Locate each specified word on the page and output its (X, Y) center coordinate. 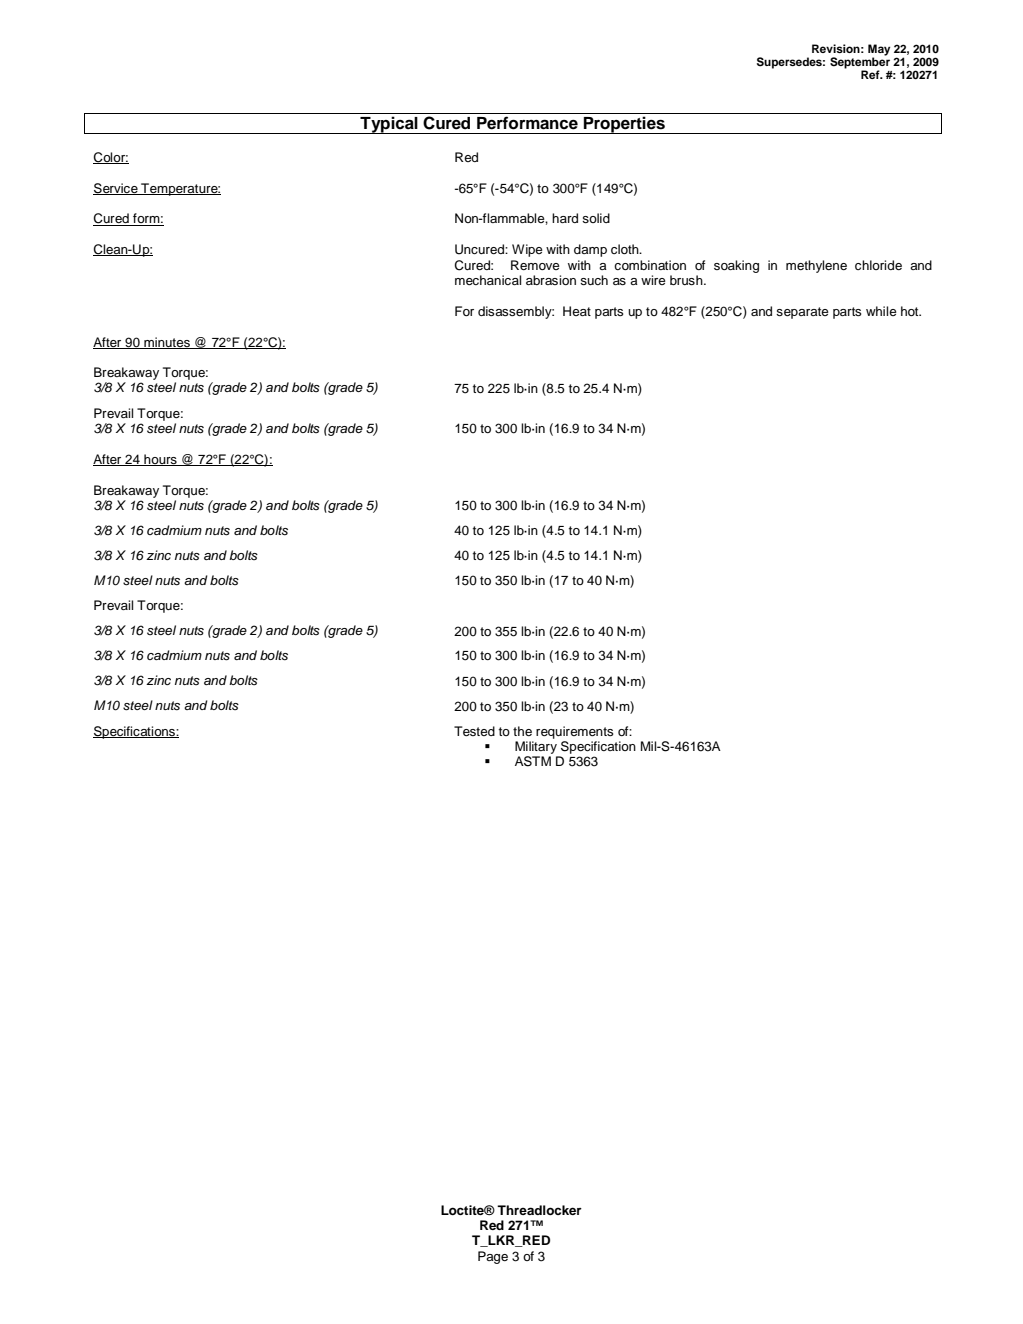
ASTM (533, 761)
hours (160, 460)
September (860, 63)
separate (802, 313)
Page (493, 1257)
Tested (474, 731)
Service (116, 189)
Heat (577, 311)
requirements (575, 732)
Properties (624, 125)
